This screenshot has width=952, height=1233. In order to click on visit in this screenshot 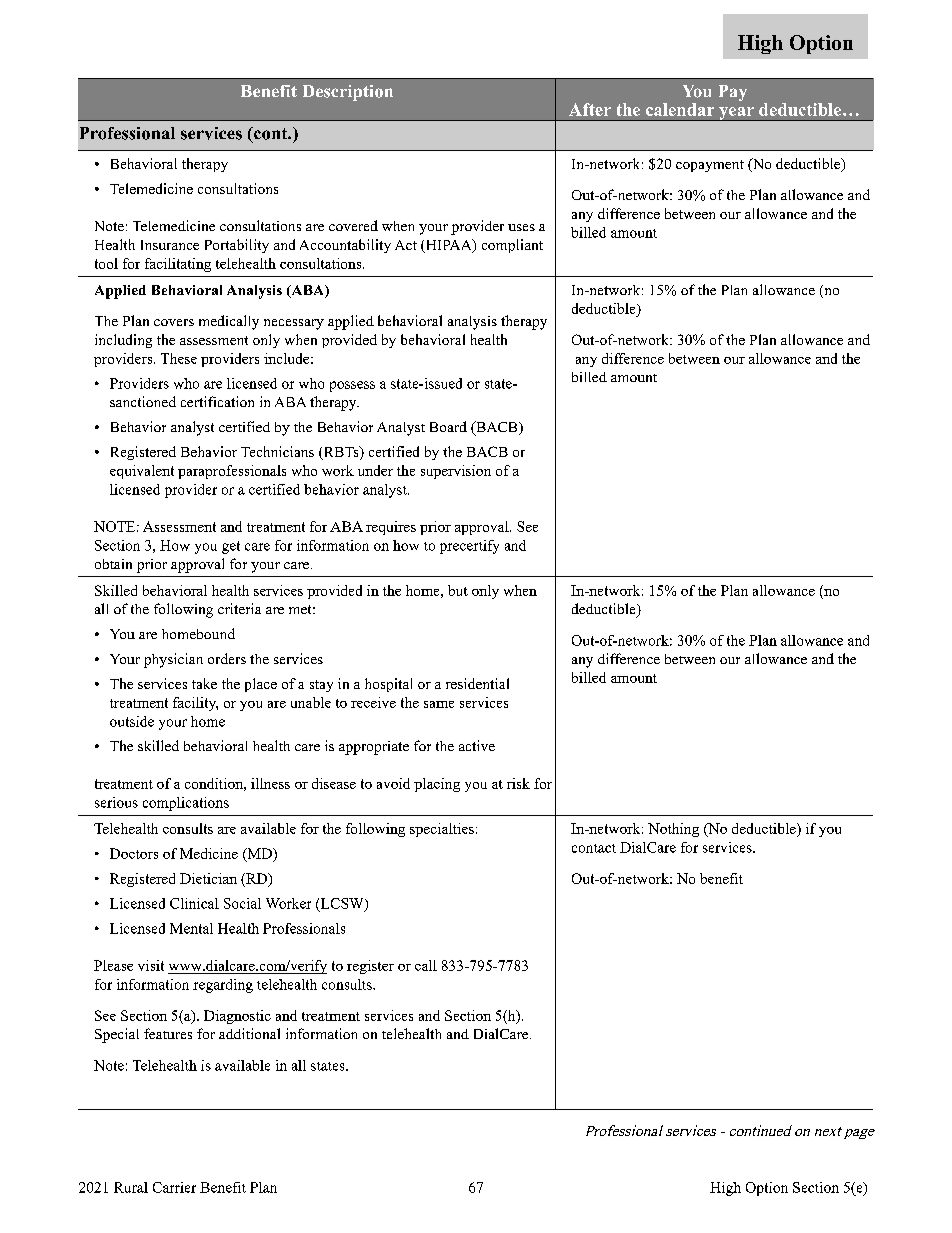, I will do `click(151, 965)`.
